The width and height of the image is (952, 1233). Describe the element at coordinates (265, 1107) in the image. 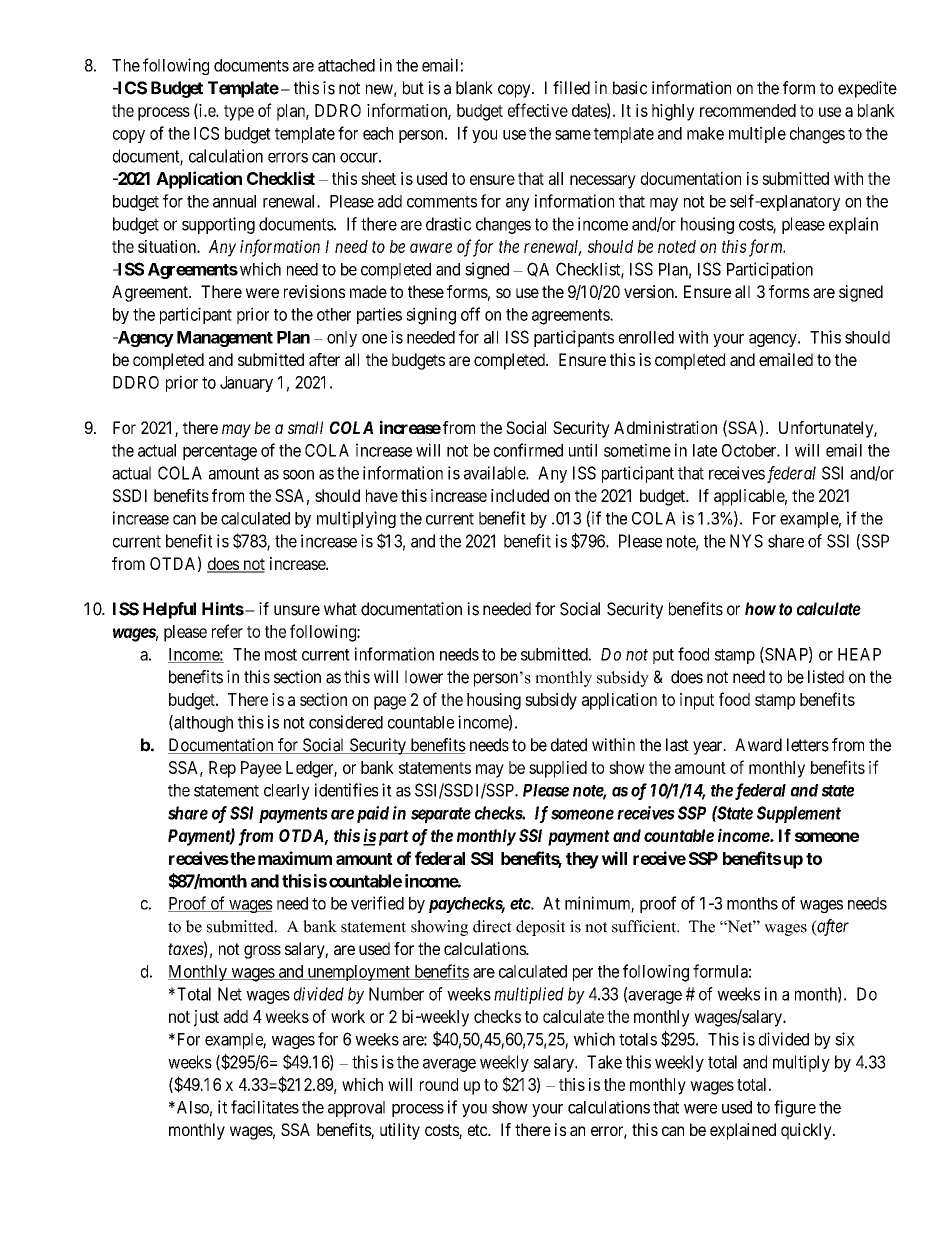

I see `facilitates` at that location.
